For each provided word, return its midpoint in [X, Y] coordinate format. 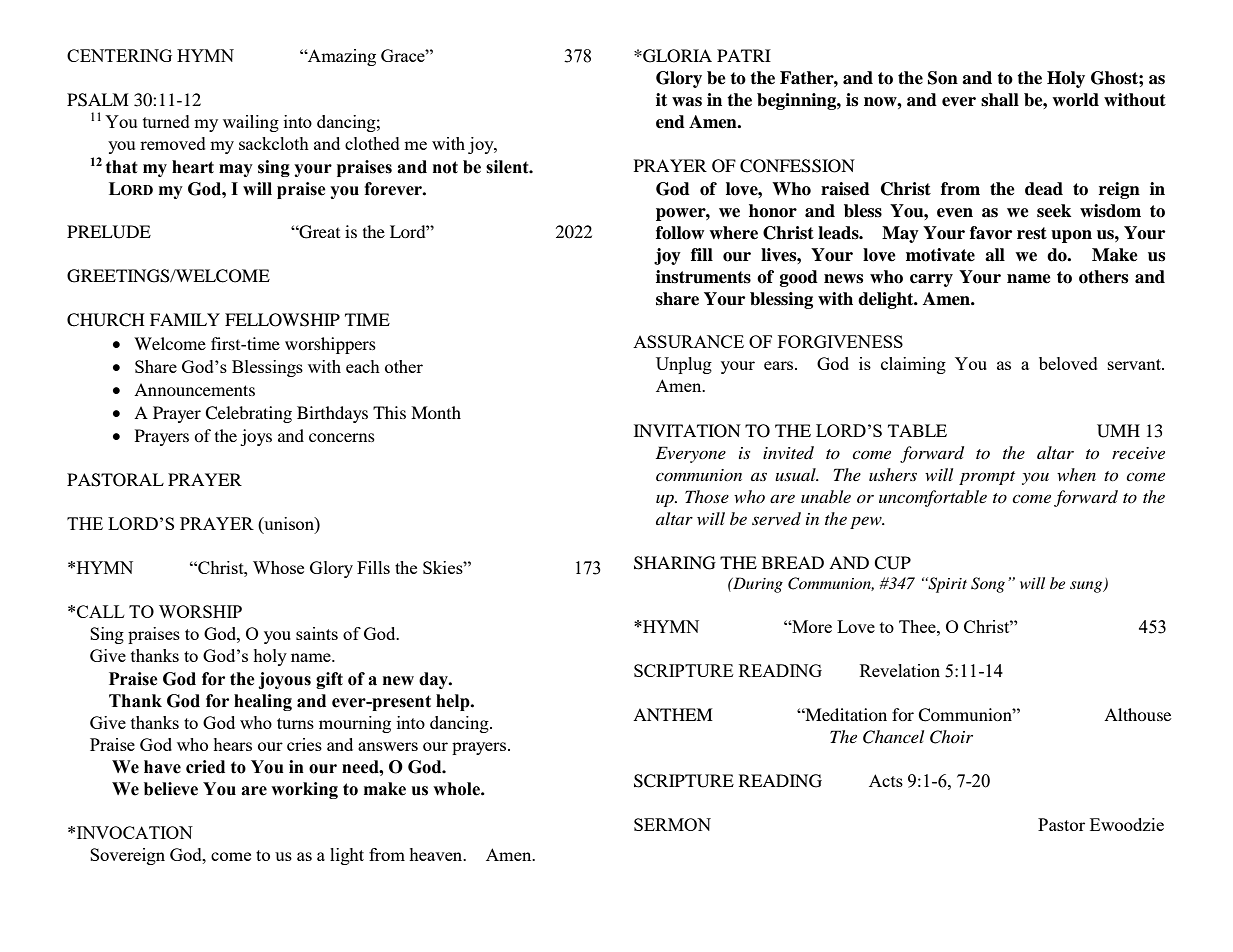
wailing [251, 123]
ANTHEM [673, 714]
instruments [703, 277]
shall [1000, 100]
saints [317, 633]
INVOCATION [135, 832]
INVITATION [687, 431]
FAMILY [185, 319]
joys [256, 437]
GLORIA [676, 56]
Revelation [900, 670]
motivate [940, 255]
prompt [987, 478]
